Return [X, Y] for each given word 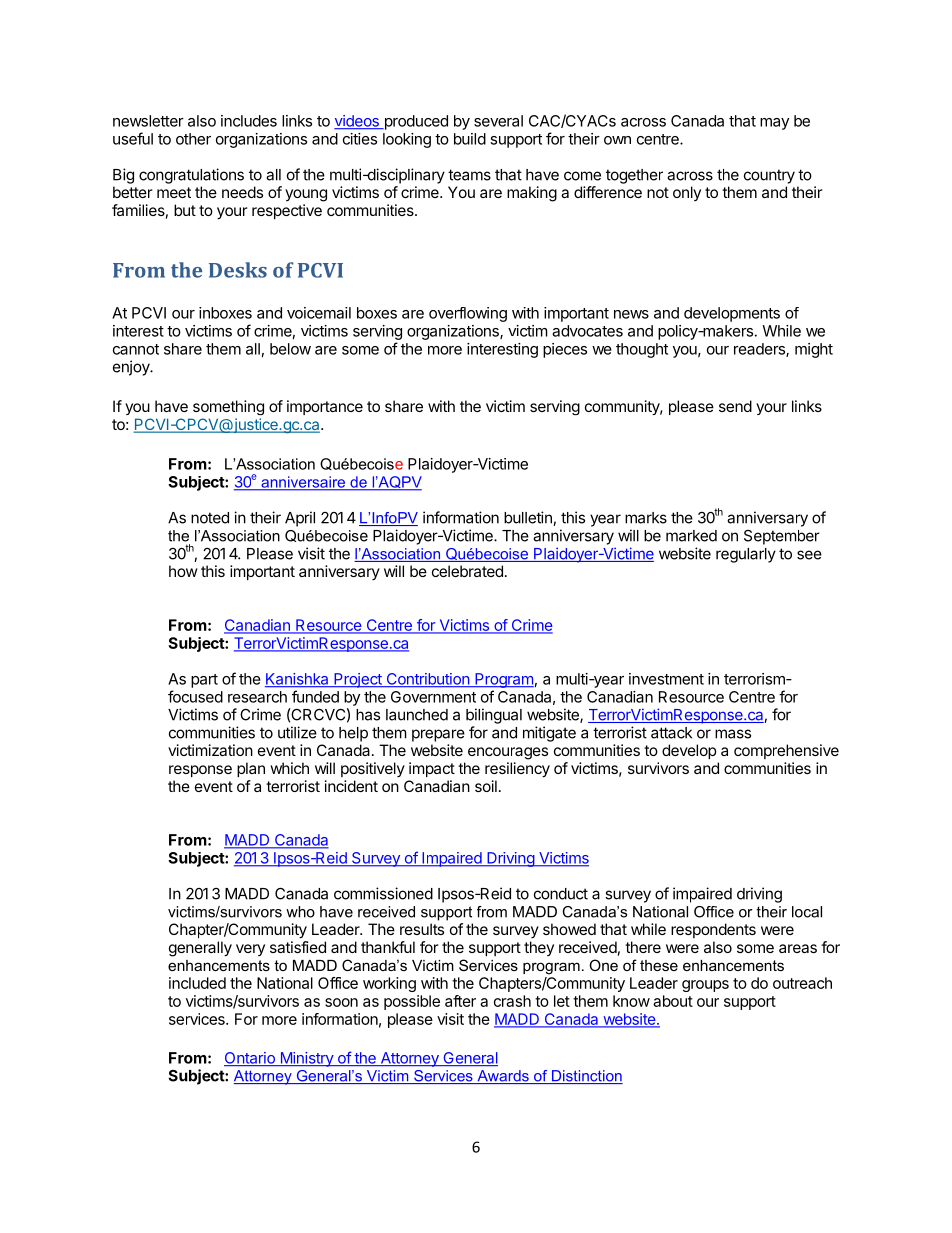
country [769, 176]
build [470, 139]
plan [251, 769]
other [193, 139]
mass [733, 734]
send [735, 406]
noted [210, 518]
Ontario [250, 1059]
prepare [438, 735]
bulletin [529, 518]
